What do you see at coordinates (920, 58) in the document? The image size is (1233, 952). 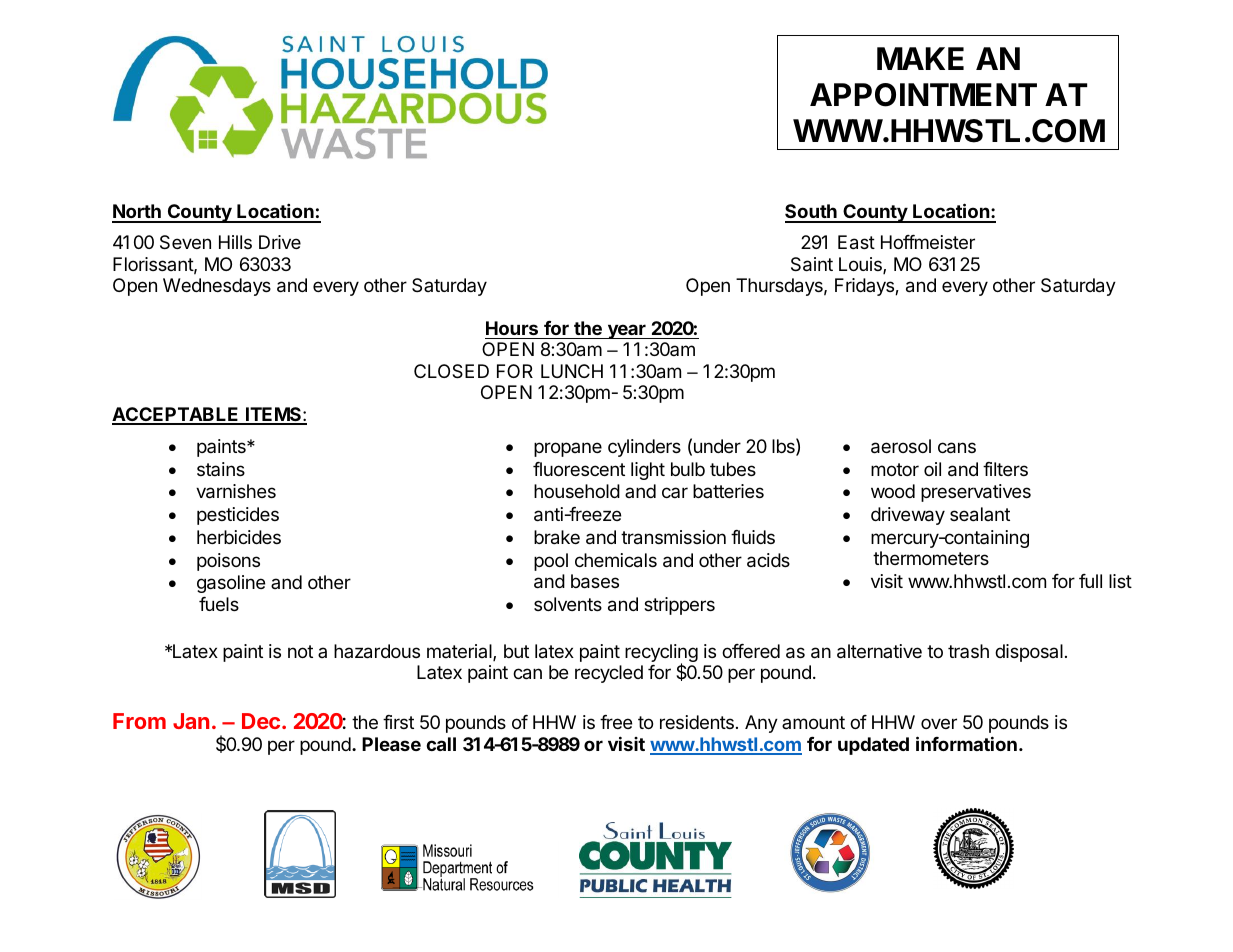 I see `MAKE` at bounding box center [920, 58].
